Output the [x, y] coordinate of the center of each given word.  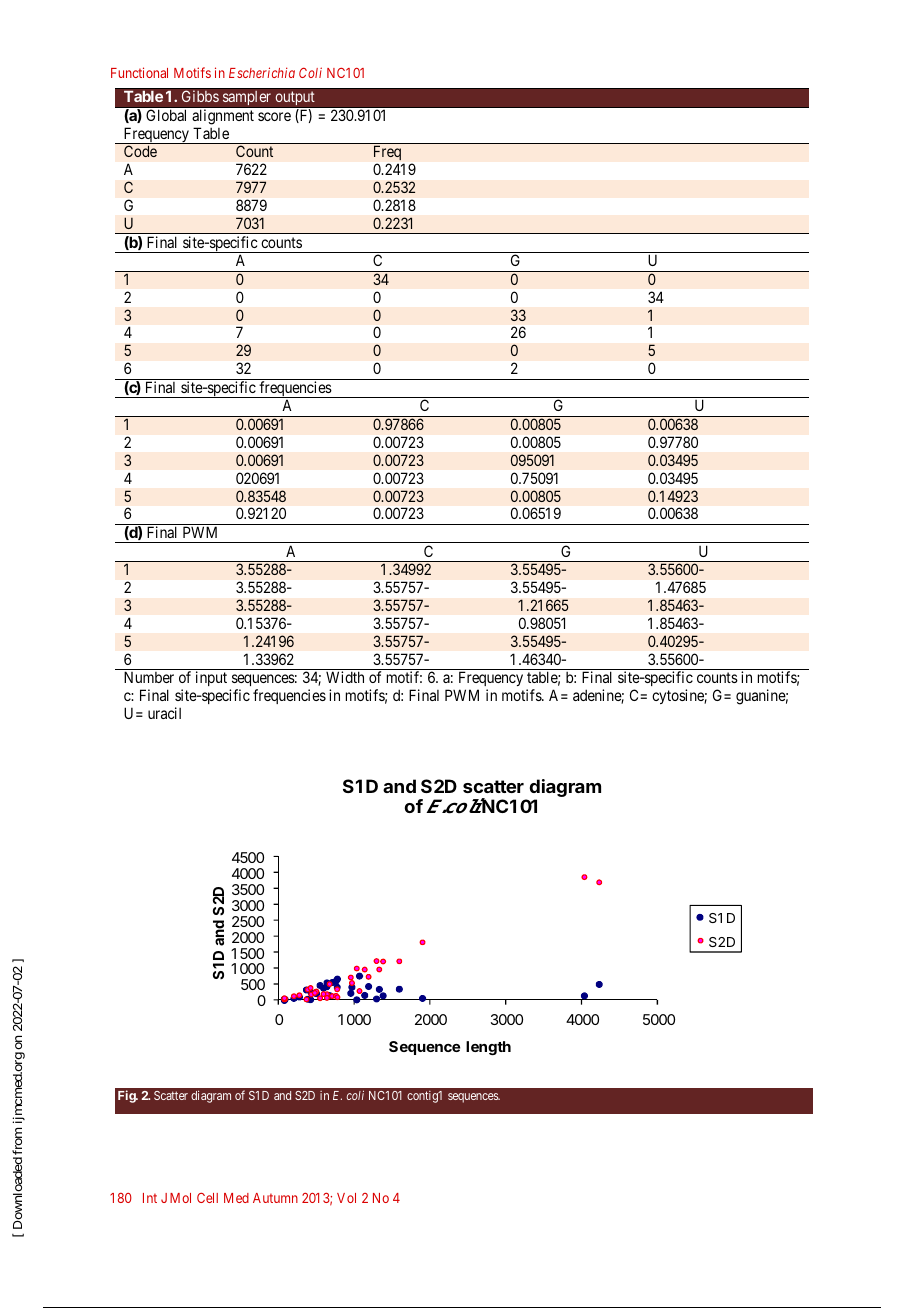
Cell [207, 1198]
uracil [164, 713]
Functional [139, 72]
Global [166, 115]
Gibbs [200, 96]
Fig [127, 1096]
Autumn [275, 1198]
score [274, 116]
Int [150, 1198]
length [488, 1048]
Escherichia [262, 72]
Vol [346, 1198]
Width [345, 677]
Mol [180, 1198]
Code [140, 151]
